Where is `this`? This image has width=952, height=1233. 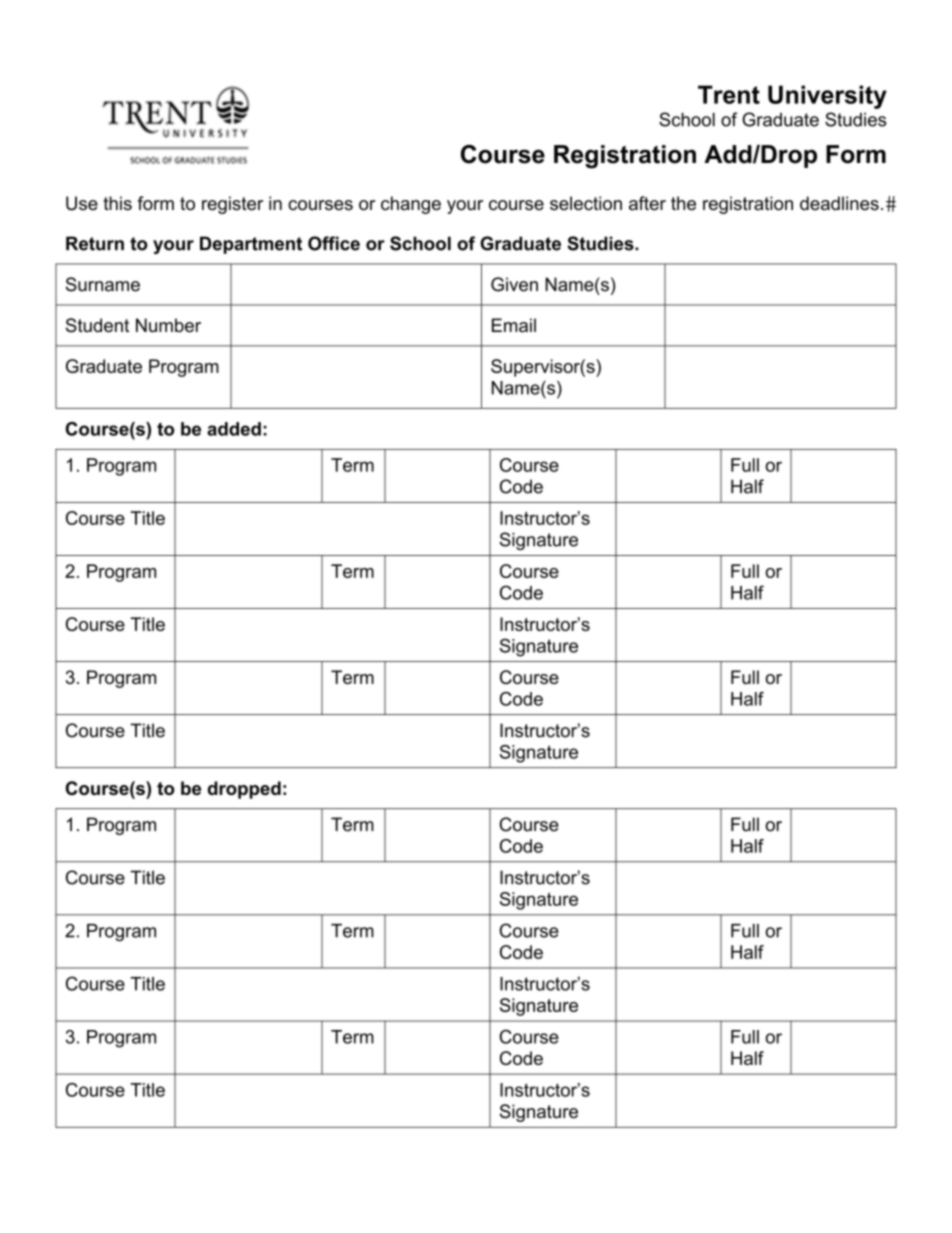
this is located at coordinates (117, 203).
